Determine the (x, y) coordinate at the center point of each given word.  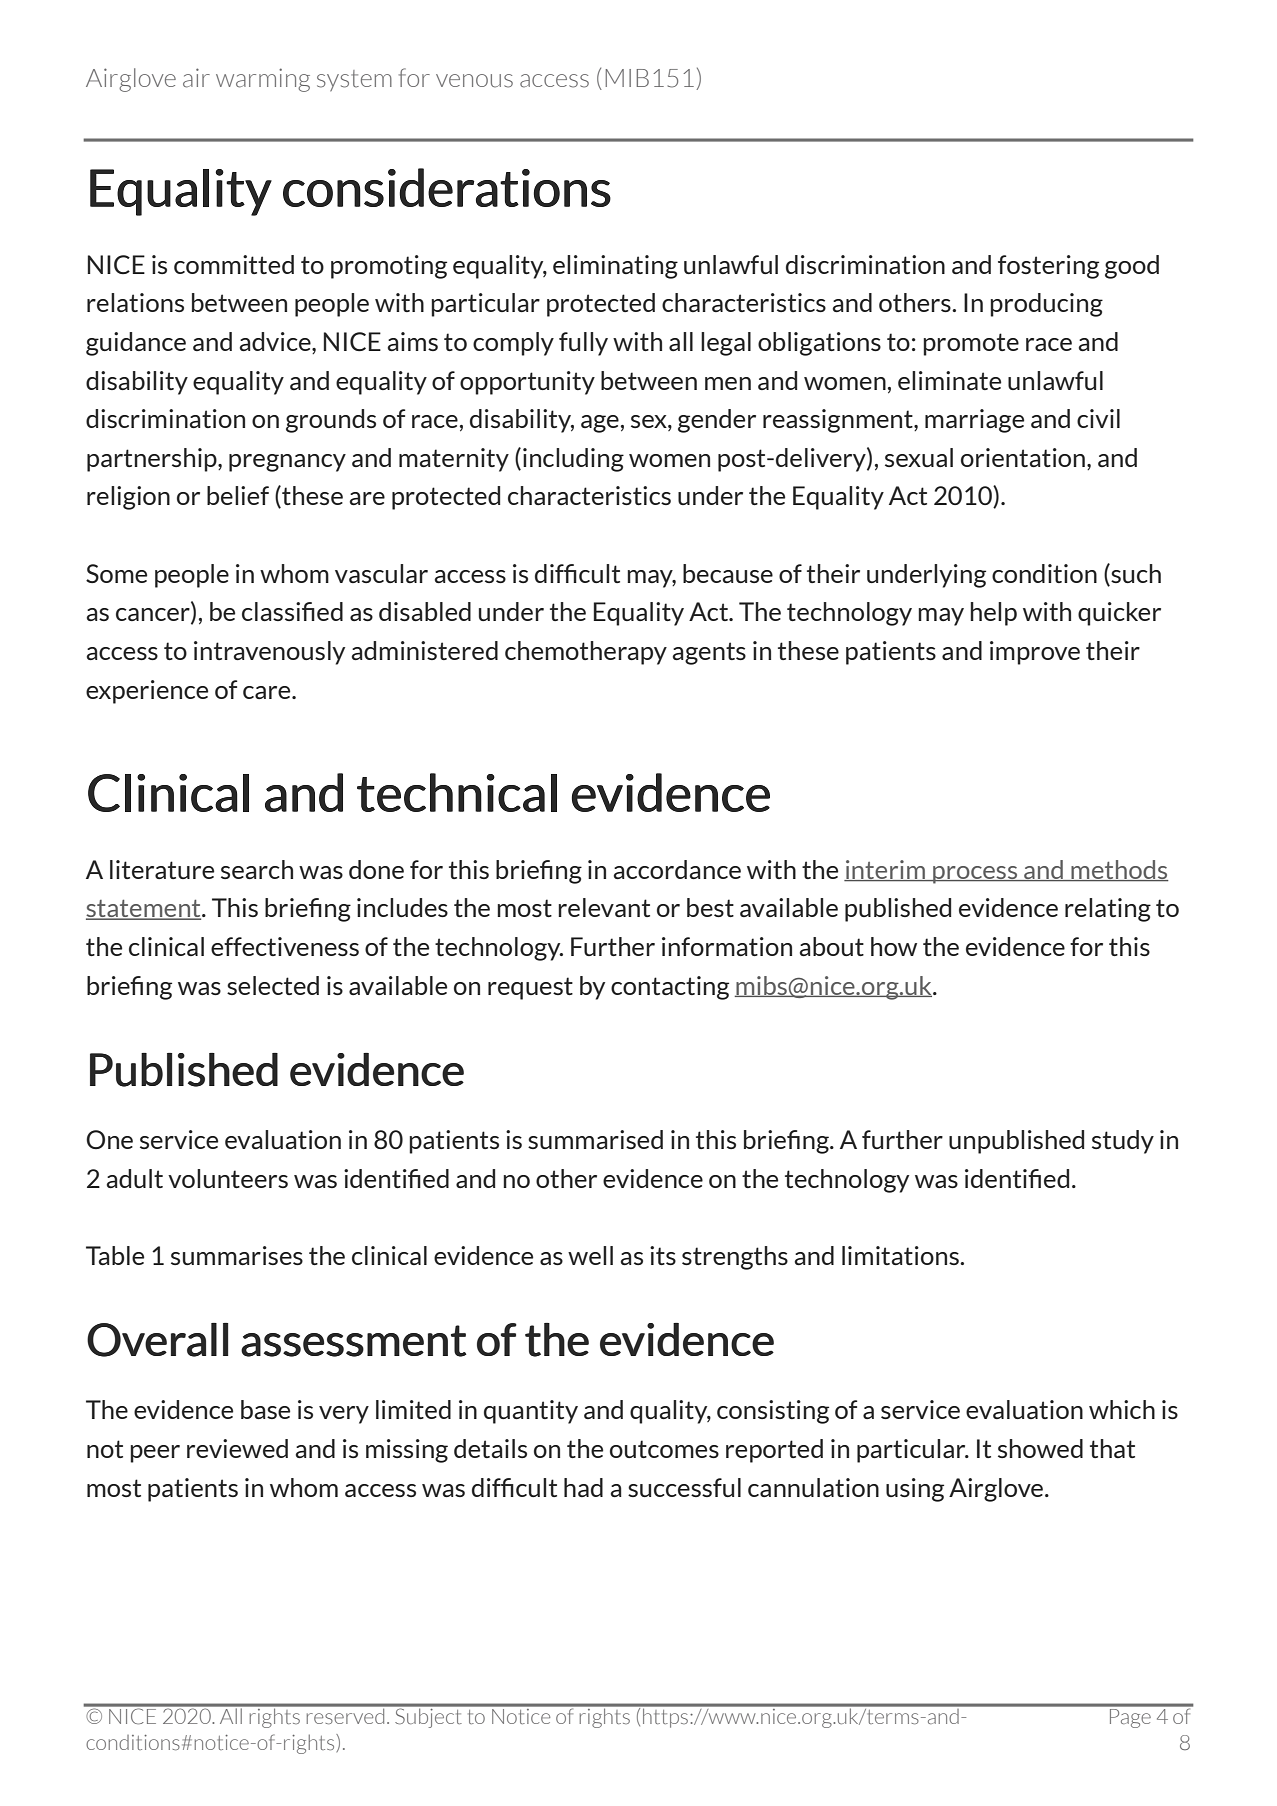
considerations (447, 187)
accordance (677, 869)
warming (263, 80)
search (257, 869)
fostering (1048, 267)
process (975, 875)
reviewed (237, 1448)
